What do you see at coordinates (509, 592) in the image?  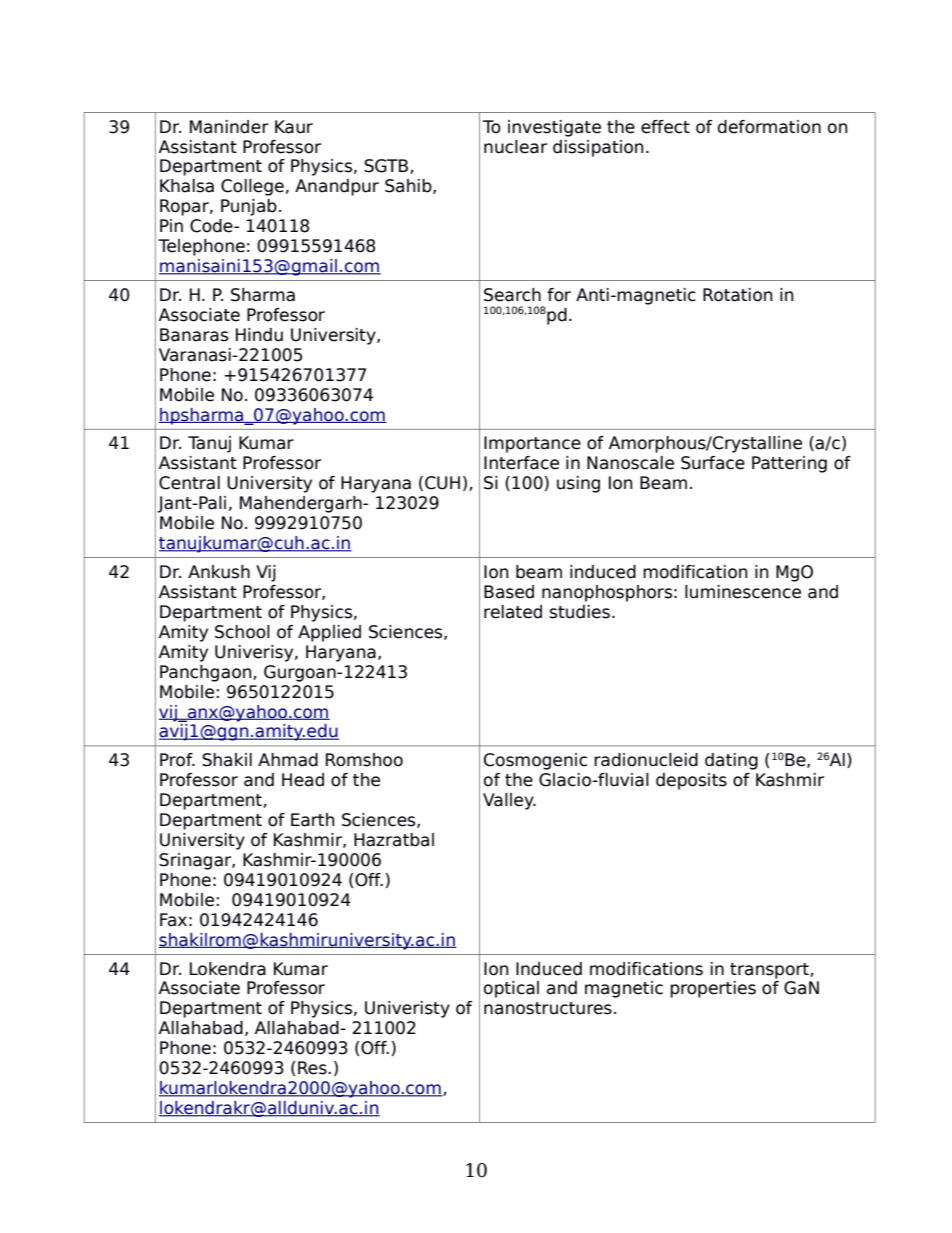 I see `Based` at bounding box center [509, 592].
